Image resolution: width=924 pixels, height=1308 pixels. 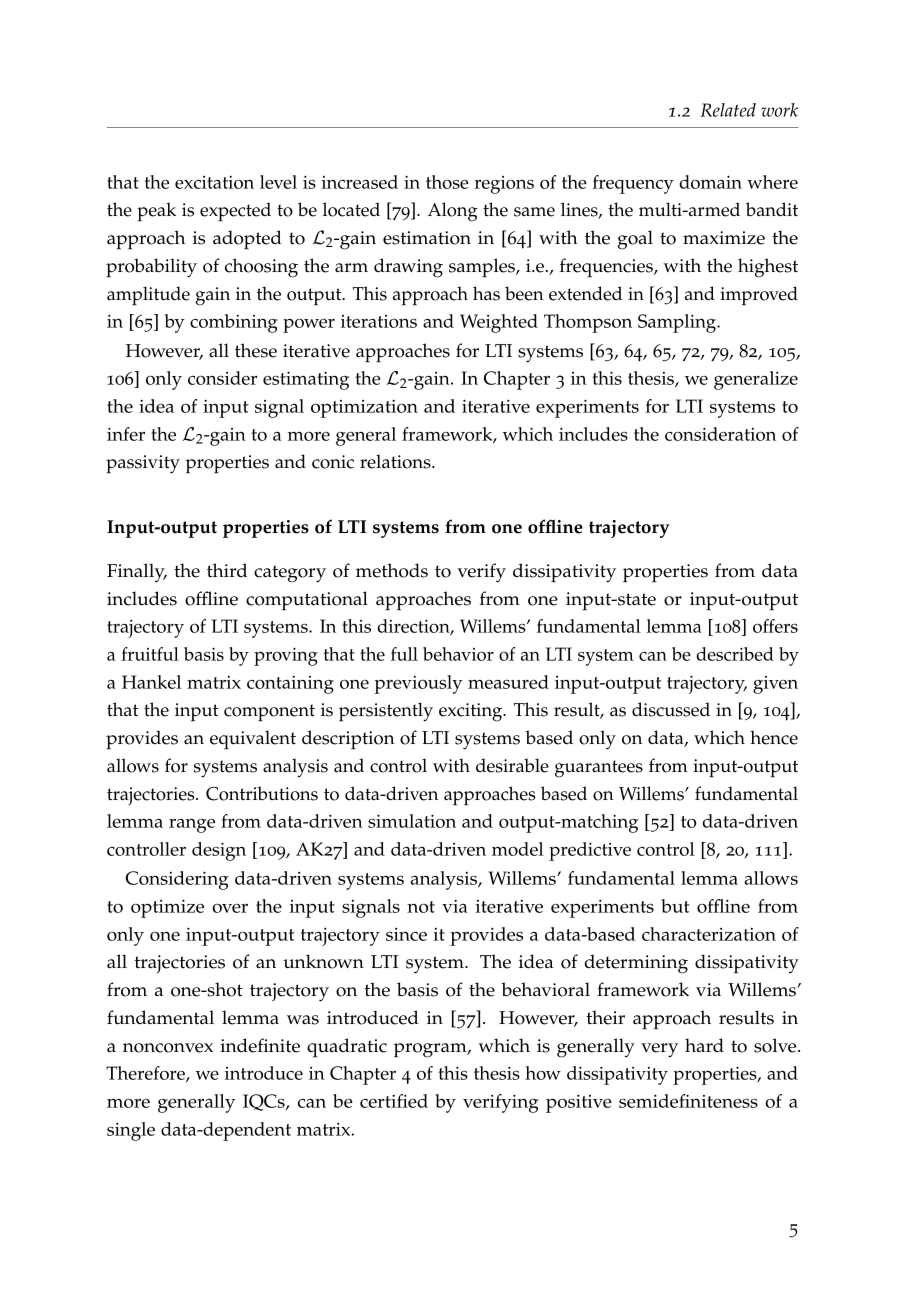 I want to click on characterization, so click(x=709, y=934).
